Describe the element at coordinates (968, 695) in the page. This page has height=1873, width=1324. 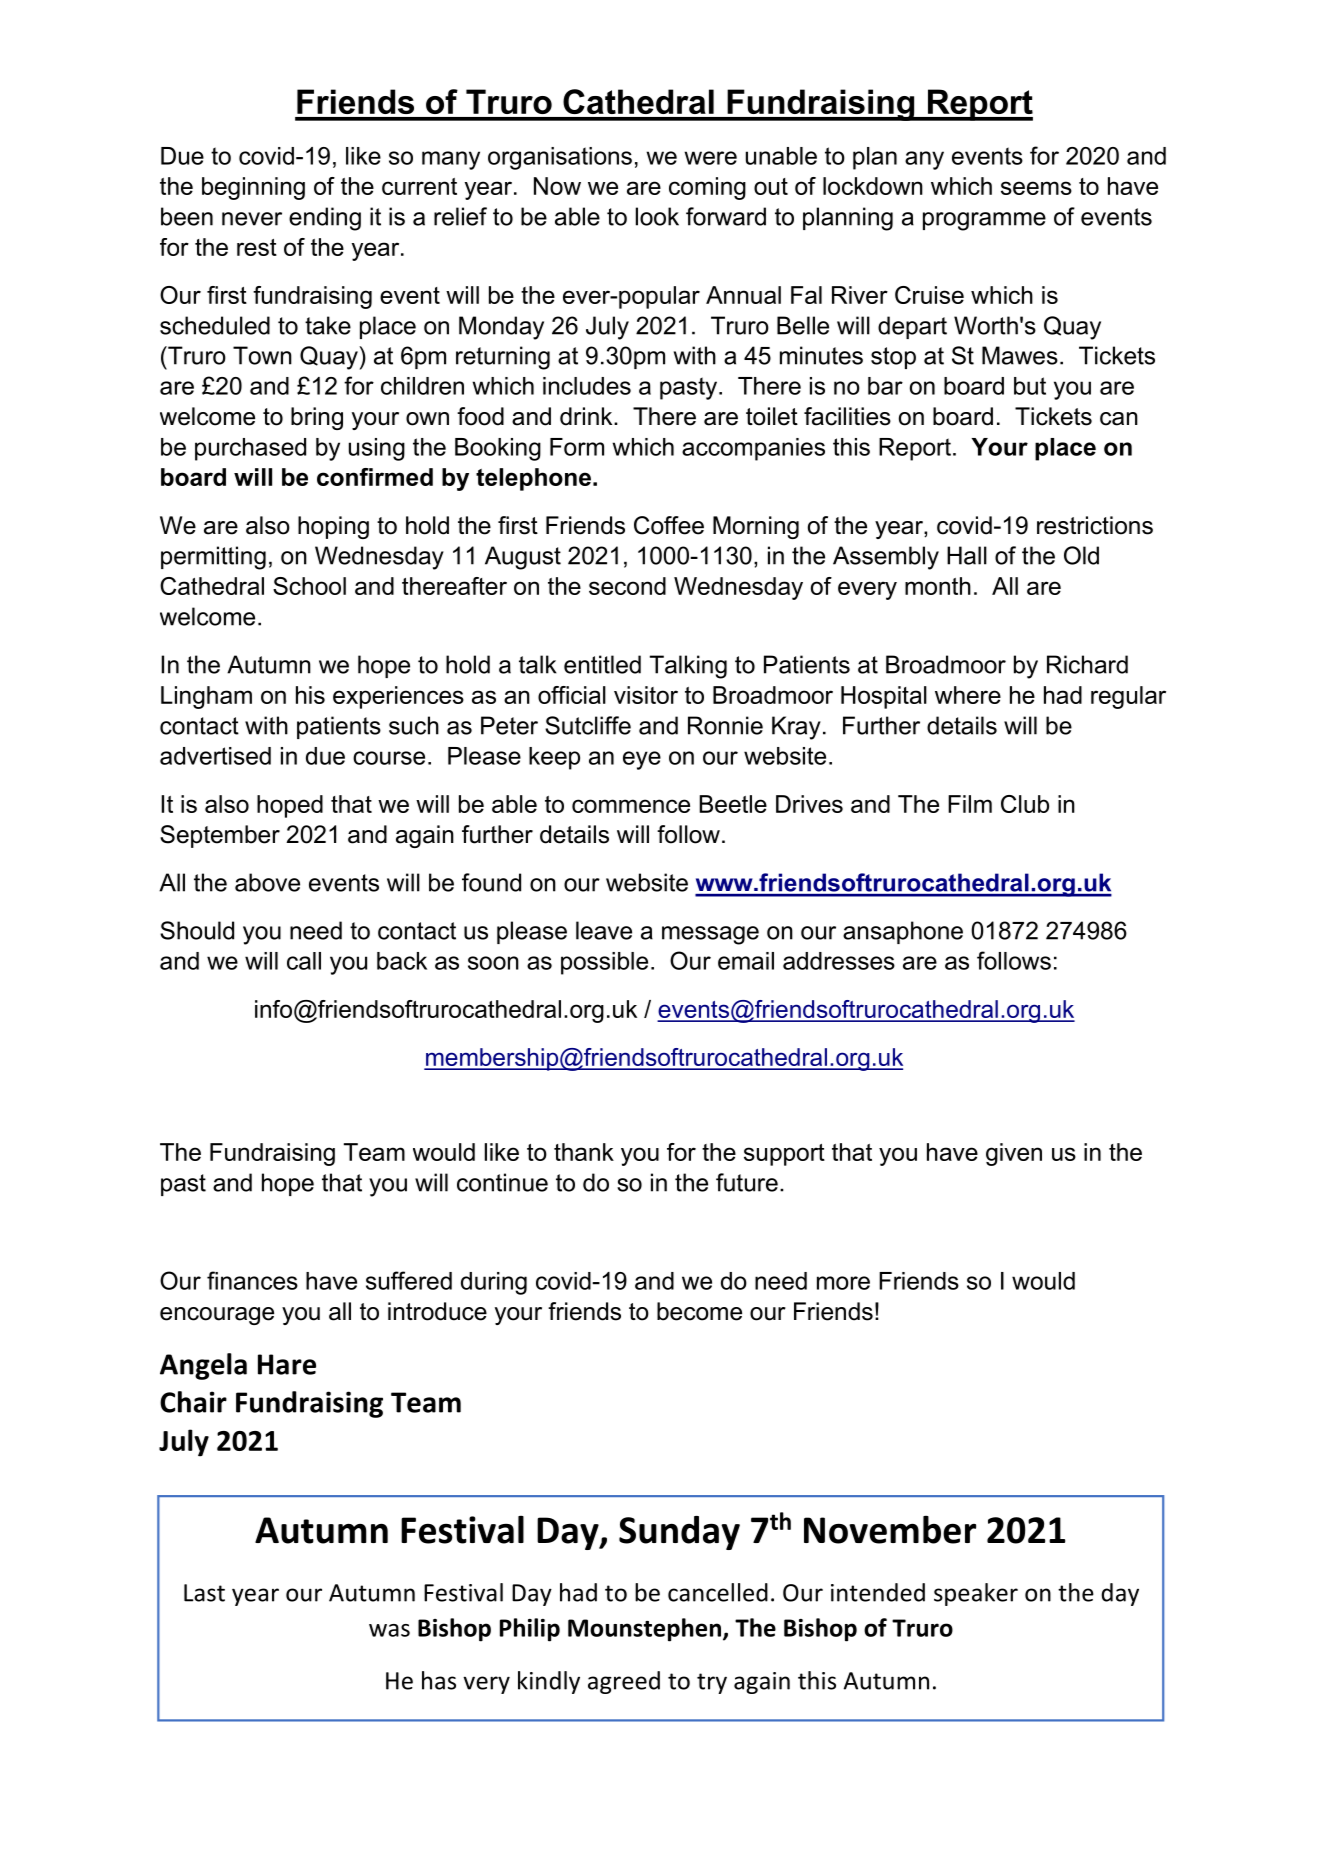
I see `where` at that location.
